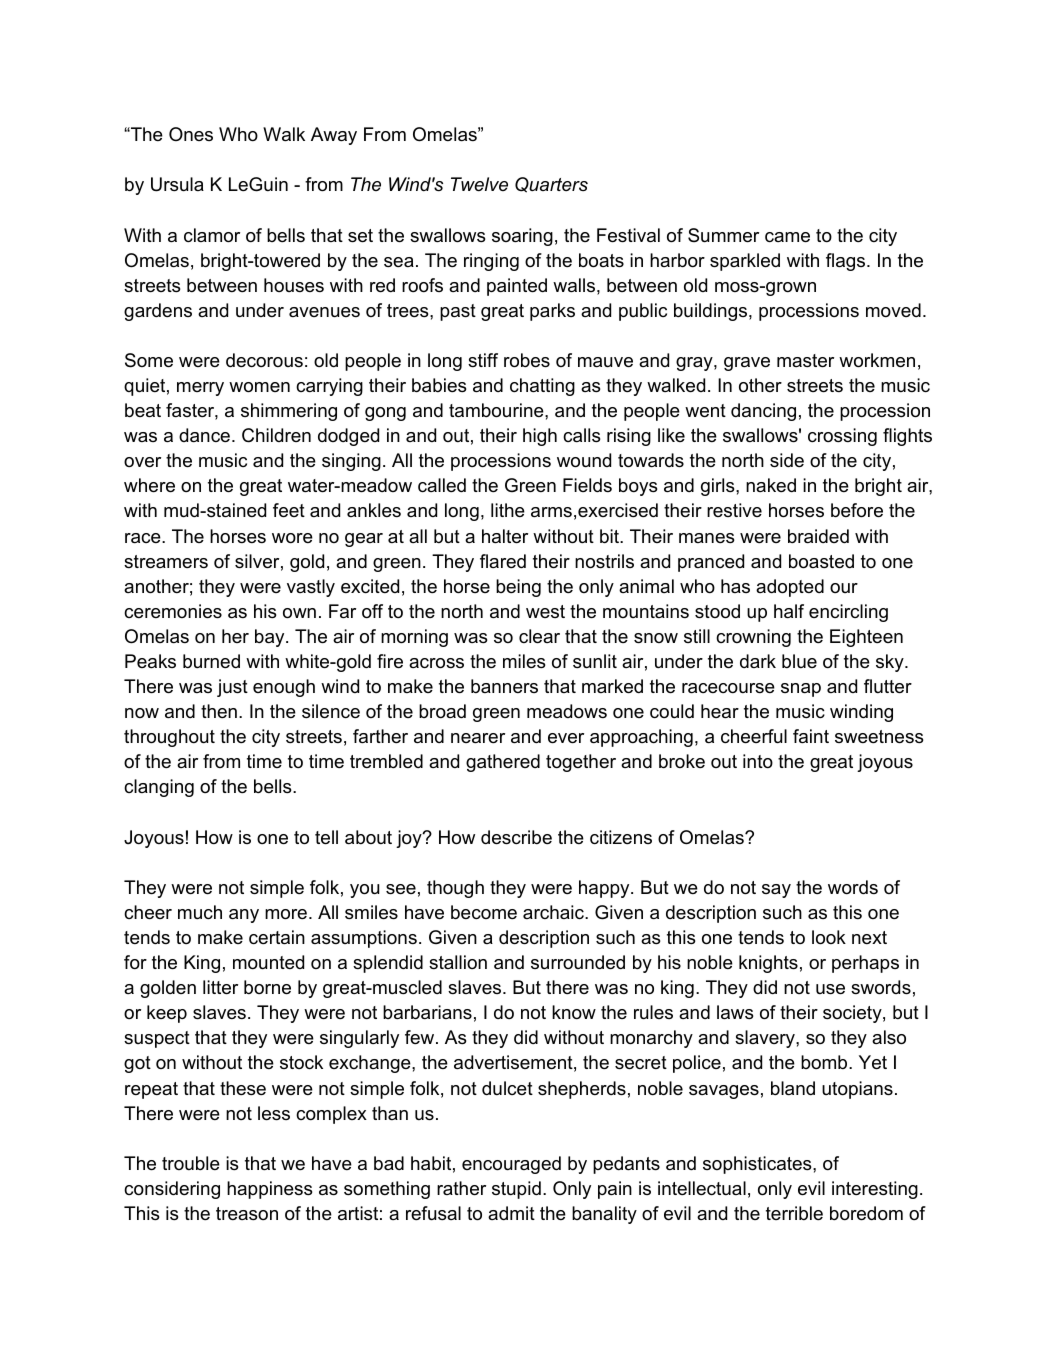 Image resolution: width=1056 pixels, height=1366 pixels. What do you see at coordinates (821, 561) in the screenshot?
I see `boasted` at bounding box center [821, 561].
